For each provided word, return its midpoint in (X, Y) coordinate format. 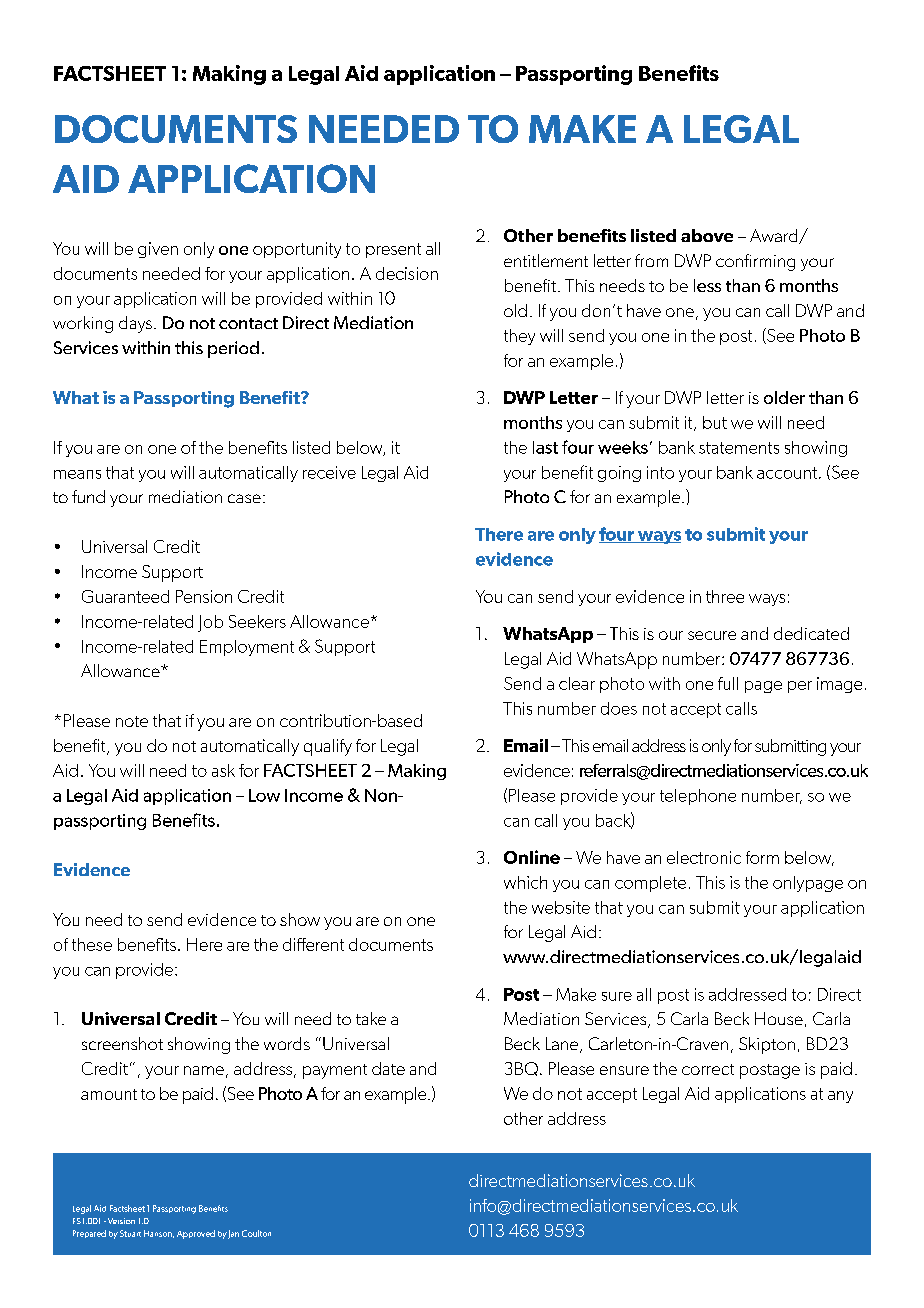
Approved (196, 1234)
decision (407, 273)
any (840, 1097)
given (158, 250)
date (388, 1068)
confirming (755, 262)
